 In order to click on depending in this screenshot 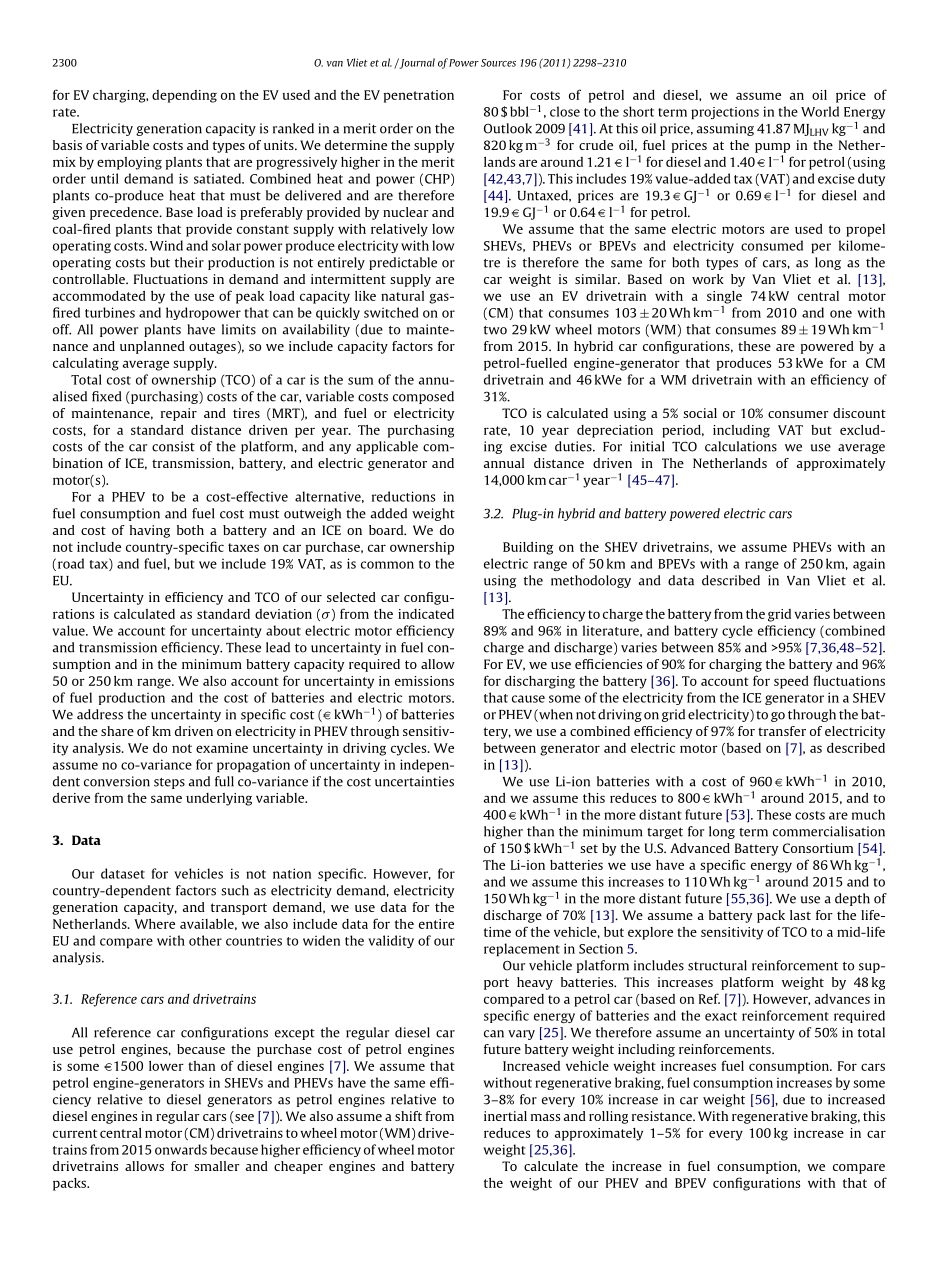, I will do `click(184, 96)`.
